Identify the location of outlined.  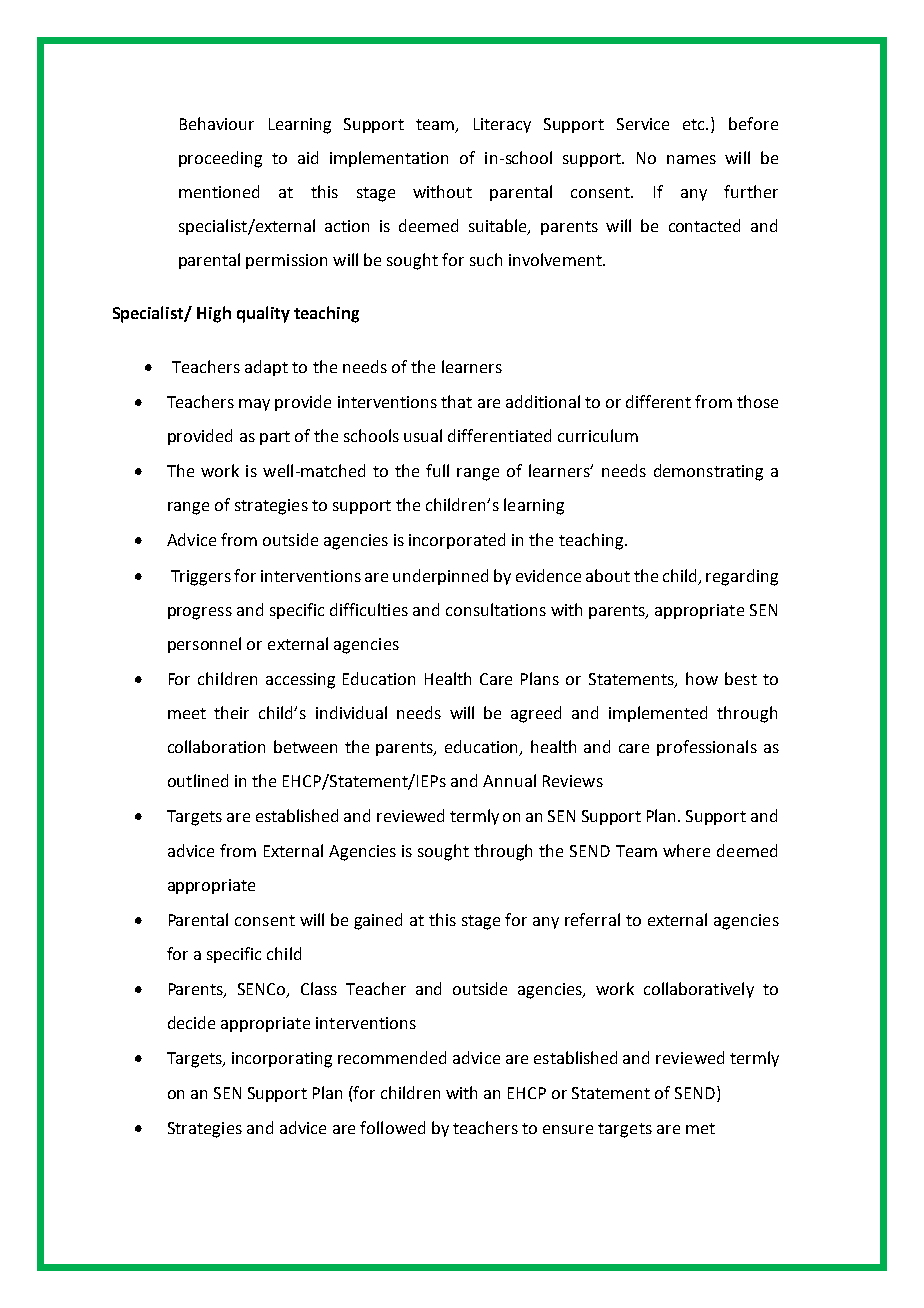
(198, 780).
